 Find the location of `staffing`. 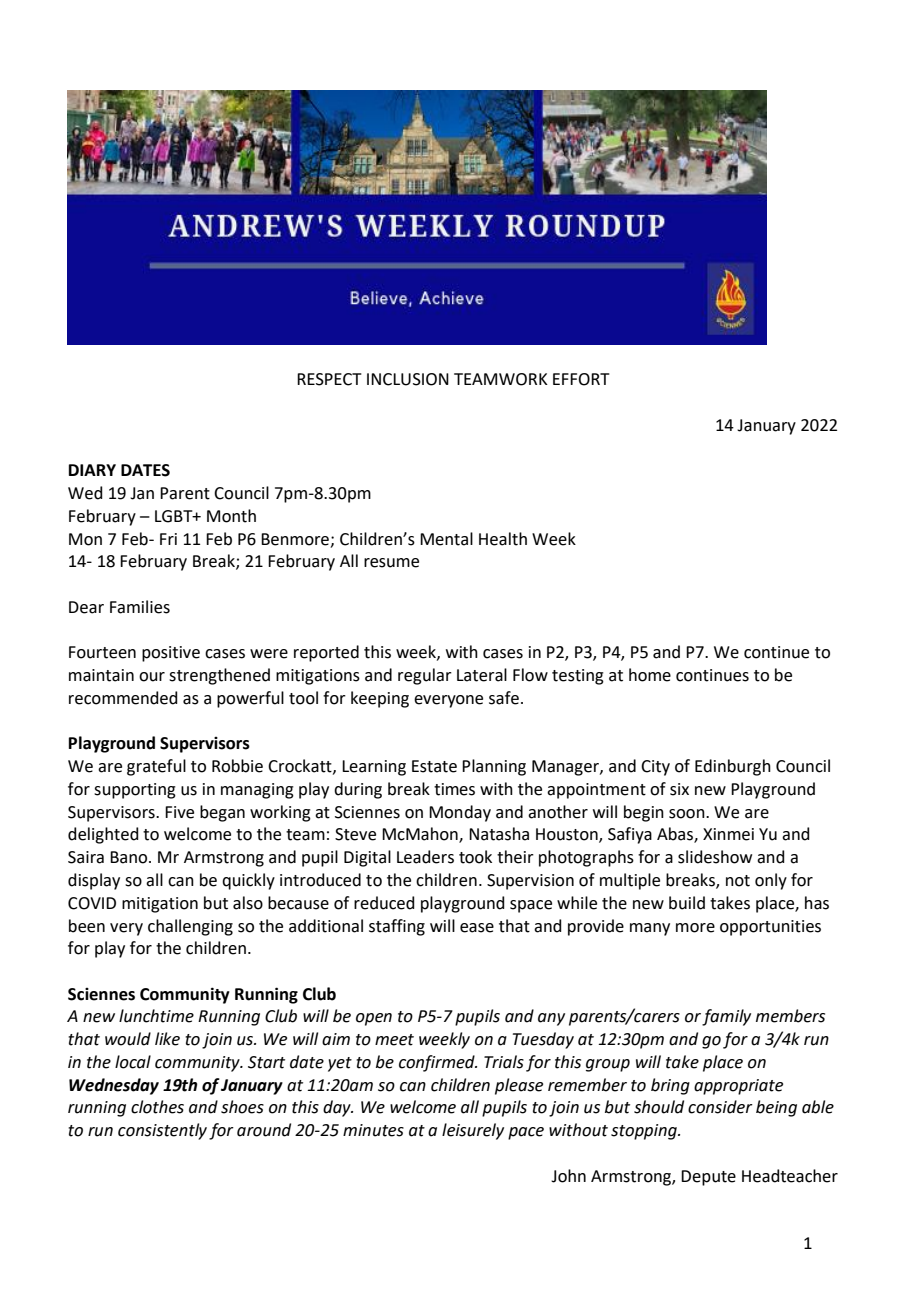

staffing is located at coordinates (397, 927).
